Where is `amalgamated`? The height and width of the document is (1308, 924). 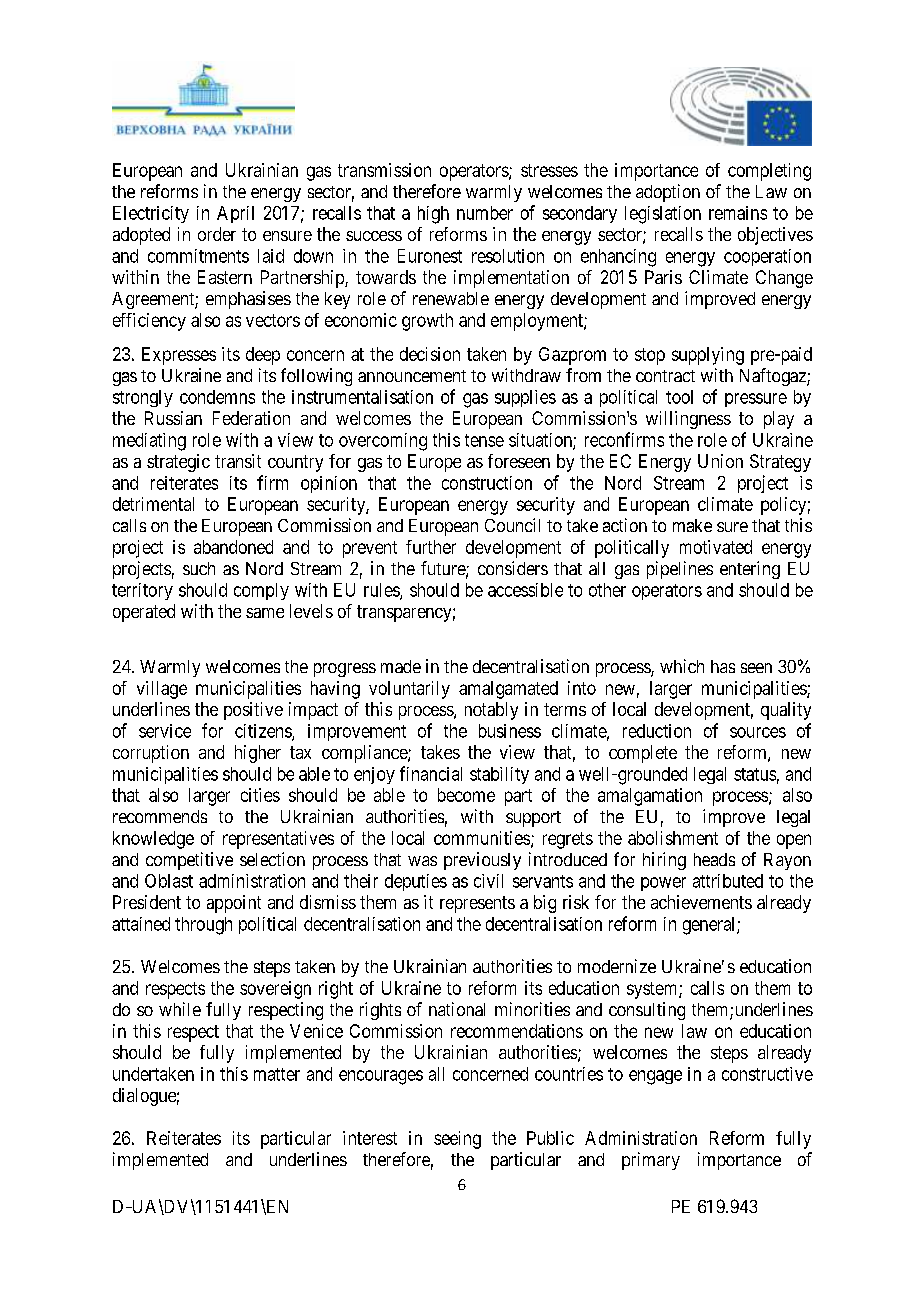 amalgamated is located at coordinates (508, 690).
